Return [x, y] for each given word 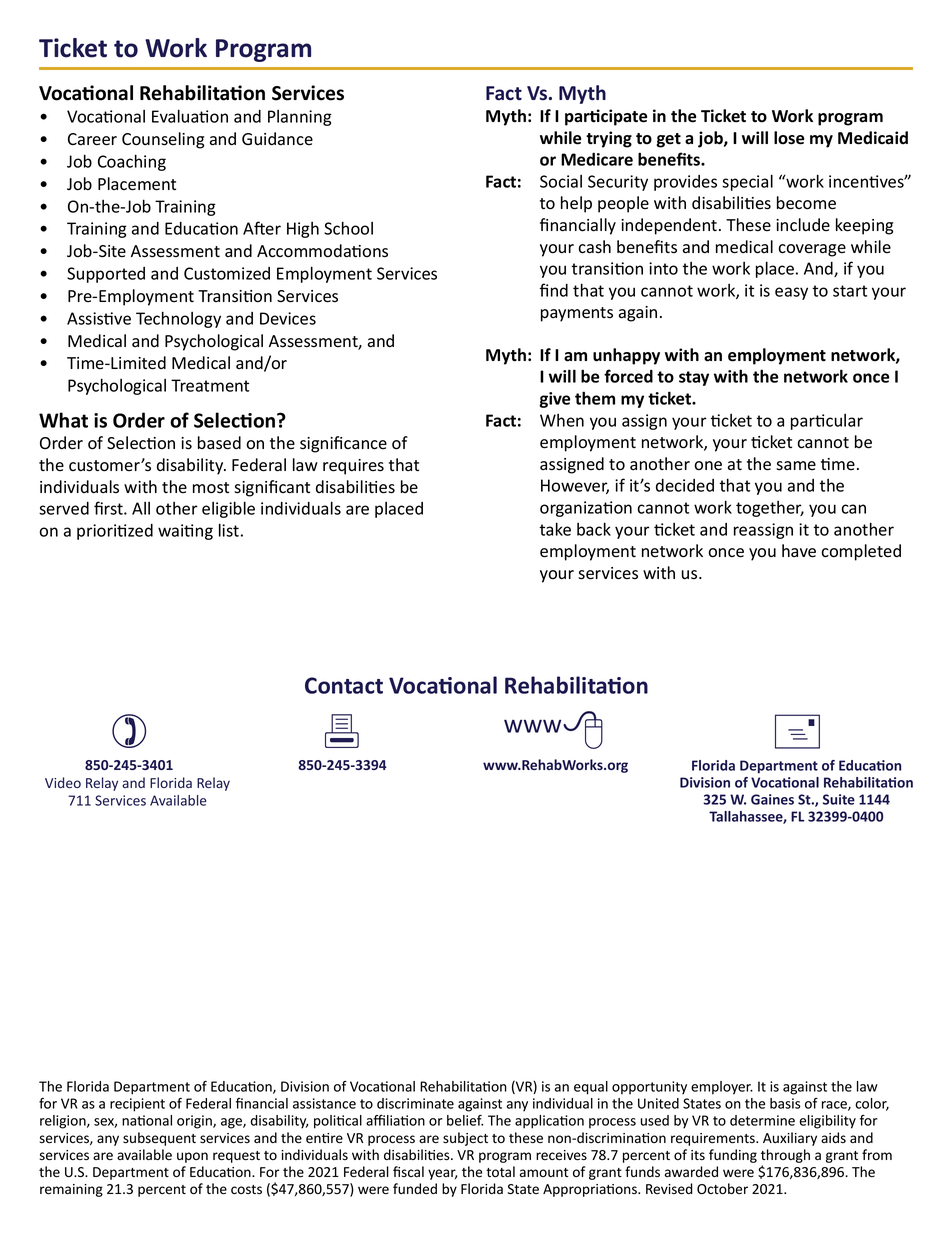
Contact [344, 685]
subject [465, 1139]
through [785, 1156]
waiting [185, 532]
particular [827, 422]
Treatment [210, 385]
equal [591, 1088]
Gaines [772, 799]
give [555, 400]
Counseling [163, 140]
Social [561, 181]
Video [63, 782]
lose [789, 138]
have [799, 551]
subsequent [159, 1139]
